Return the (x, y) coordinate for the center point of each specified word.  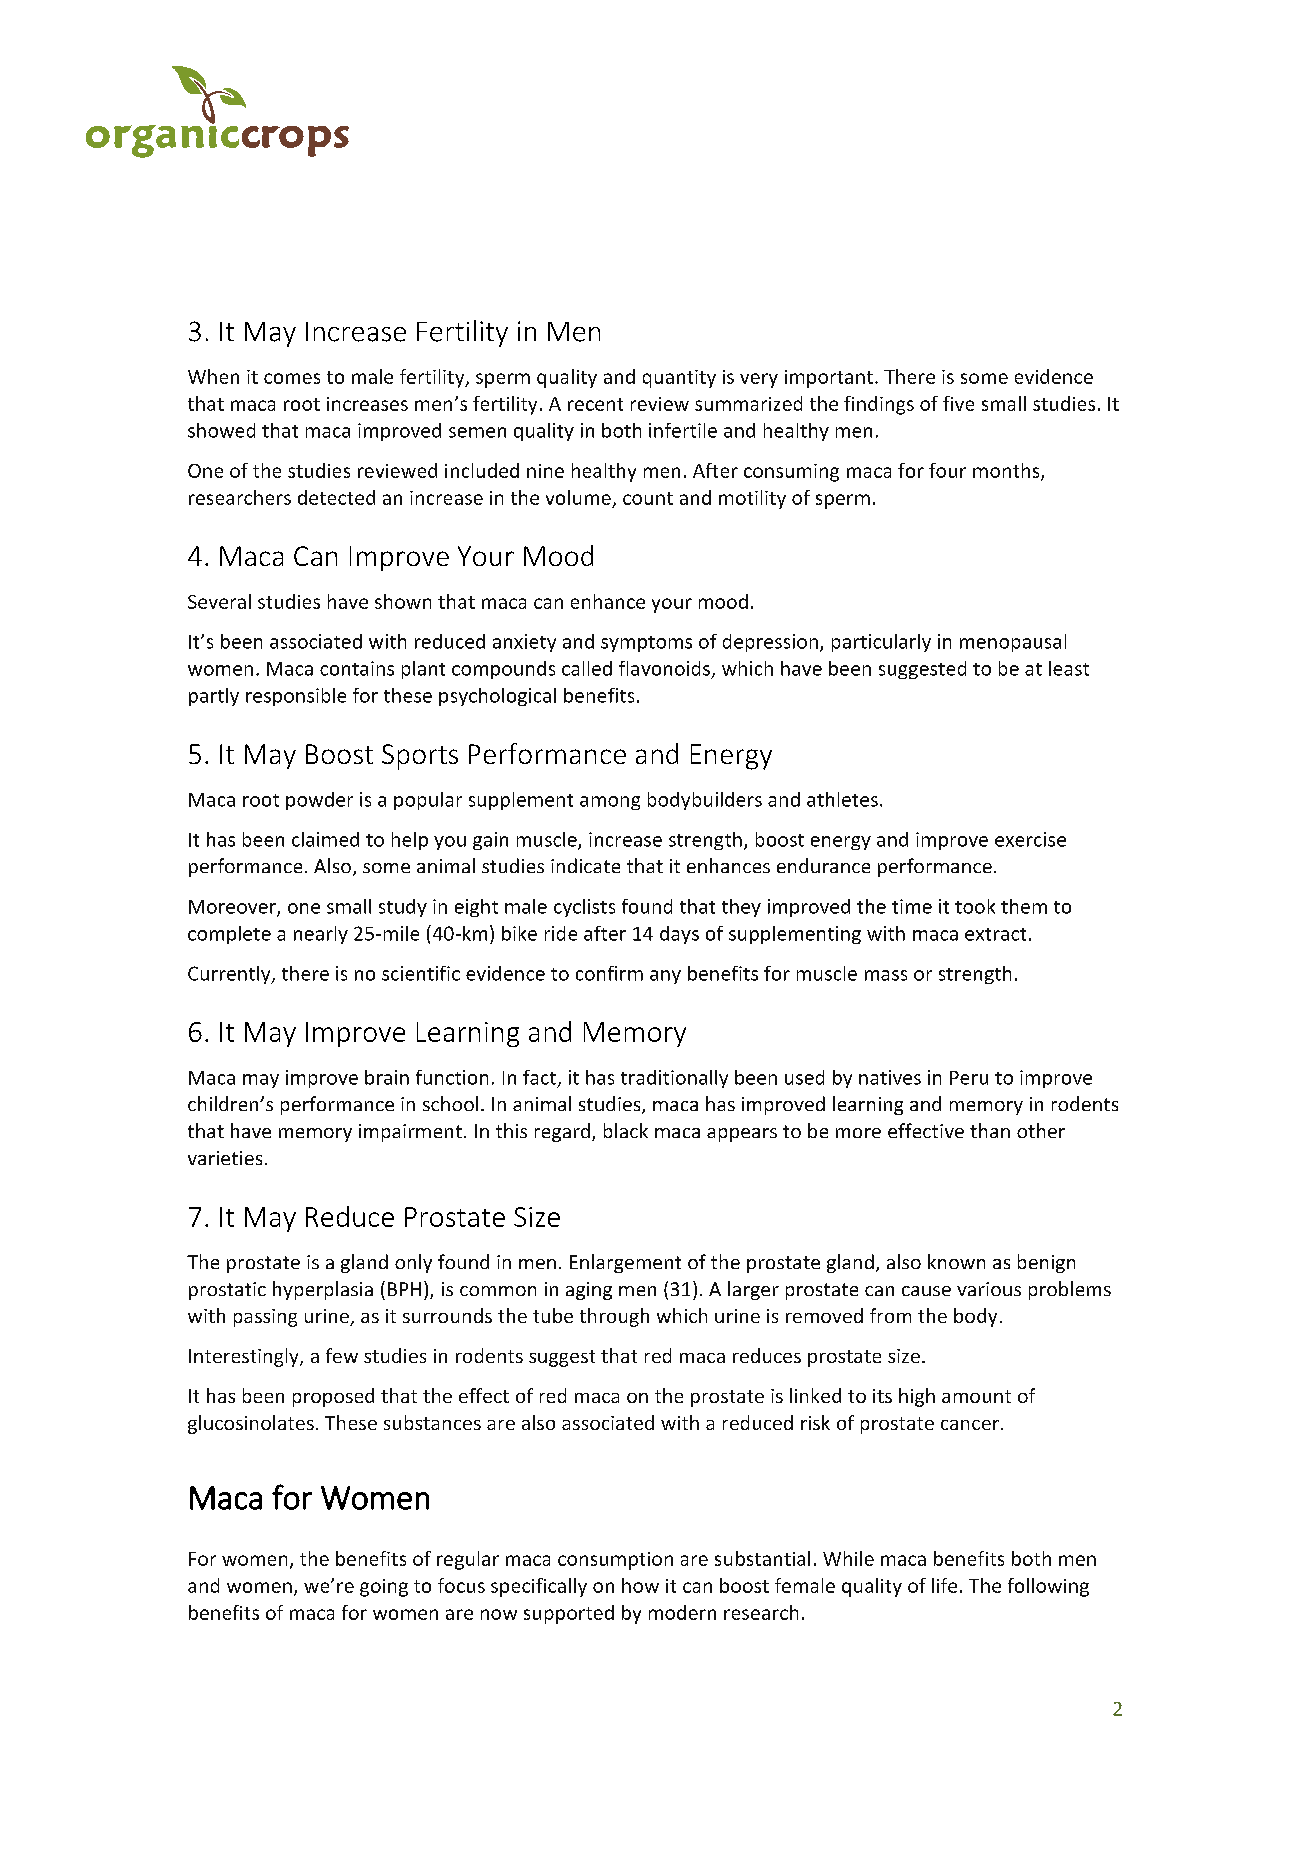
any (665, 977)
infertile (683, 430)
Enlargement (625, 1263)
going (384, 1588)
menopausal (1013, 643)
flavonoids (664, 668)
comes (292, 378)
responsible (296, 697)
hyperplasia (323, 1290)
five (958, 403)
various (989, 1289)
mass (886, 975)
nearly (321, 935)
